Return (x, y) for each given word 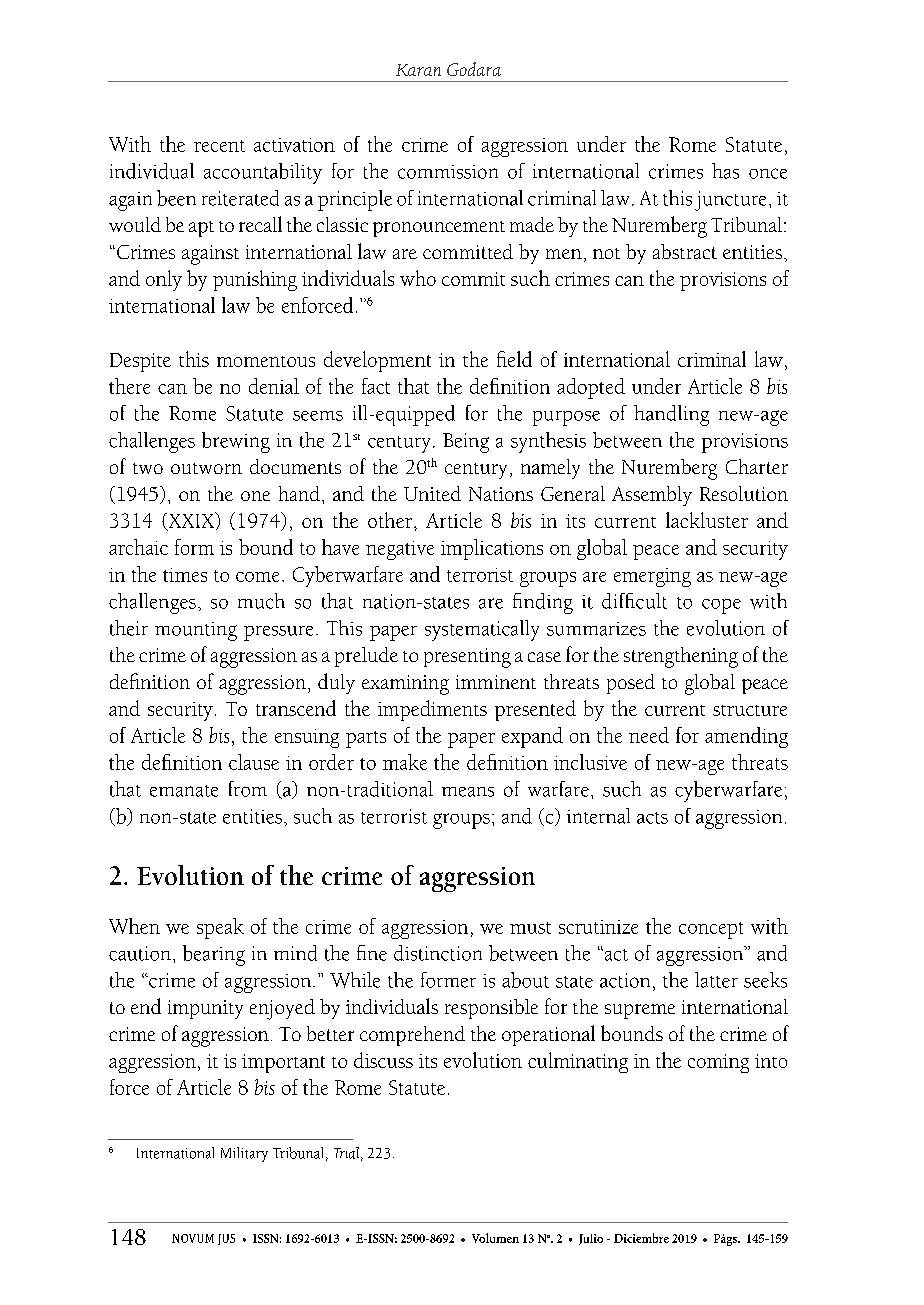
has (725, 171)
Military (244, 1154)
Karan (418, 70)
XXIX (191, 521)
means (468, 792)
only (164, 280)
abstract (685, 251)
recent (219, 146)
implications (492, 549)
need (649, 735)
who (418, 278)
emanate (184, 791)
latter (716, 980)
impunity (205, 1009)
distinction (438, 953)
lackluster (707, 520)
